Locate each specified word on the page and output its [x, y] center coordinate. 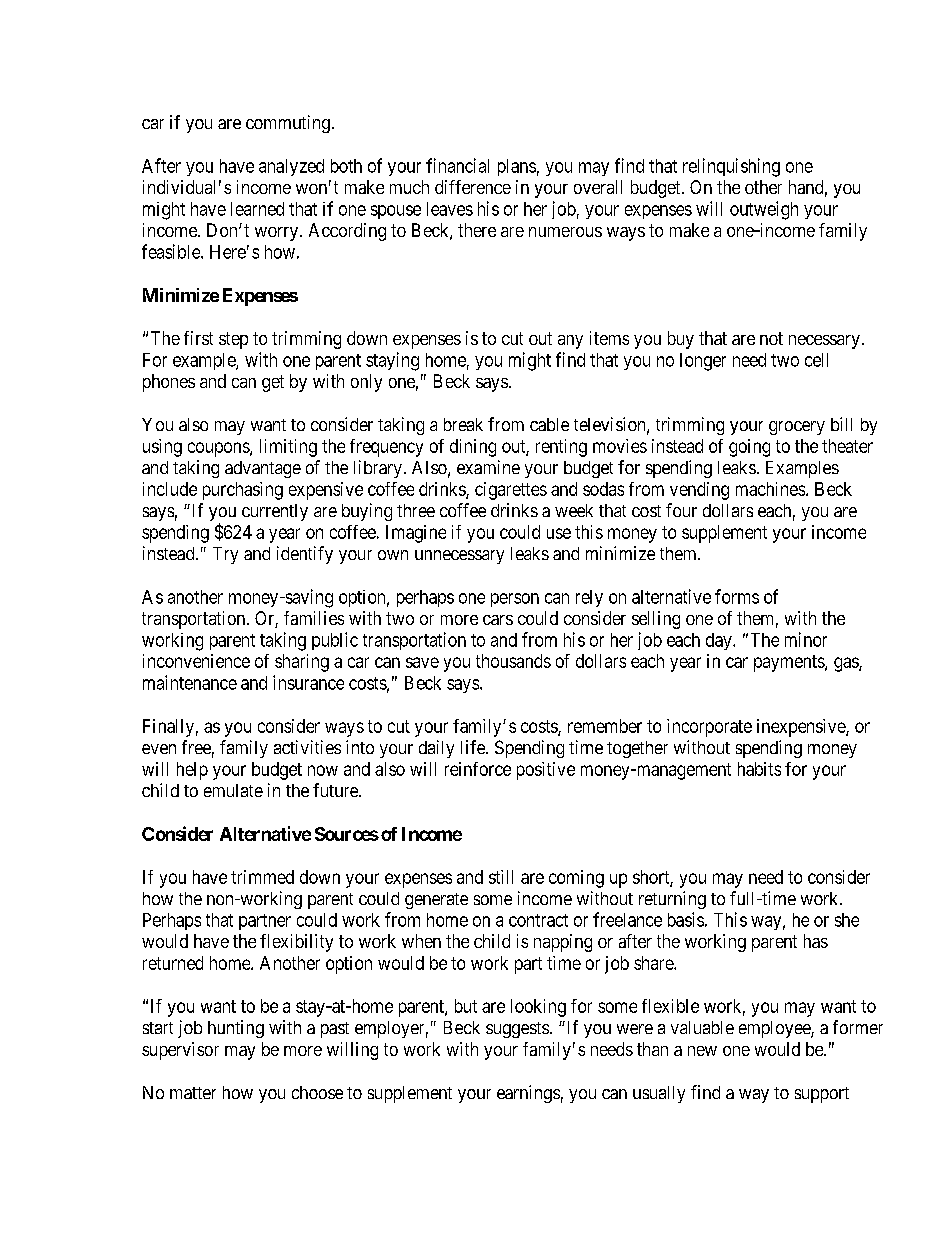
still [501, 877]
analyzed [291, 167]
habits [759, 769]
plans [517, 167]
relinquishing [731, 167]
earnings [528, 1094]
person [515, 600]
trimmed [262, 877]
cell [816, 360]
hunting [236, 1029]
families [314, 618]
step [233, 340]
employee [775, 1029]
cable [549, 424]
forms [737, 596]
